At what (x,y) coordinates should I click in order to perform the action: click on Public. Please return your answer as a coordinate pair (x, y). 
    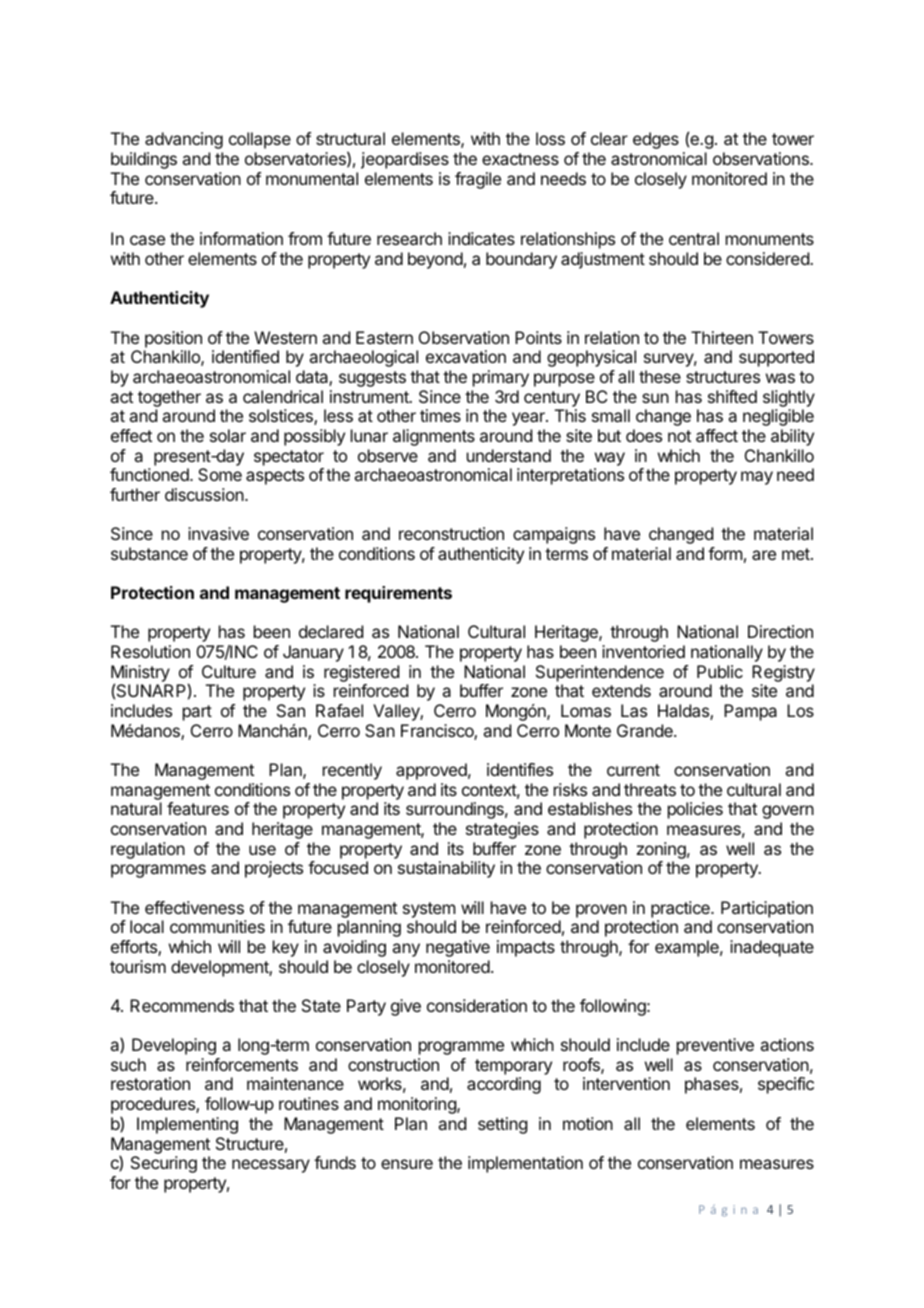
    Looking at the image, I should click on (720, 671).
